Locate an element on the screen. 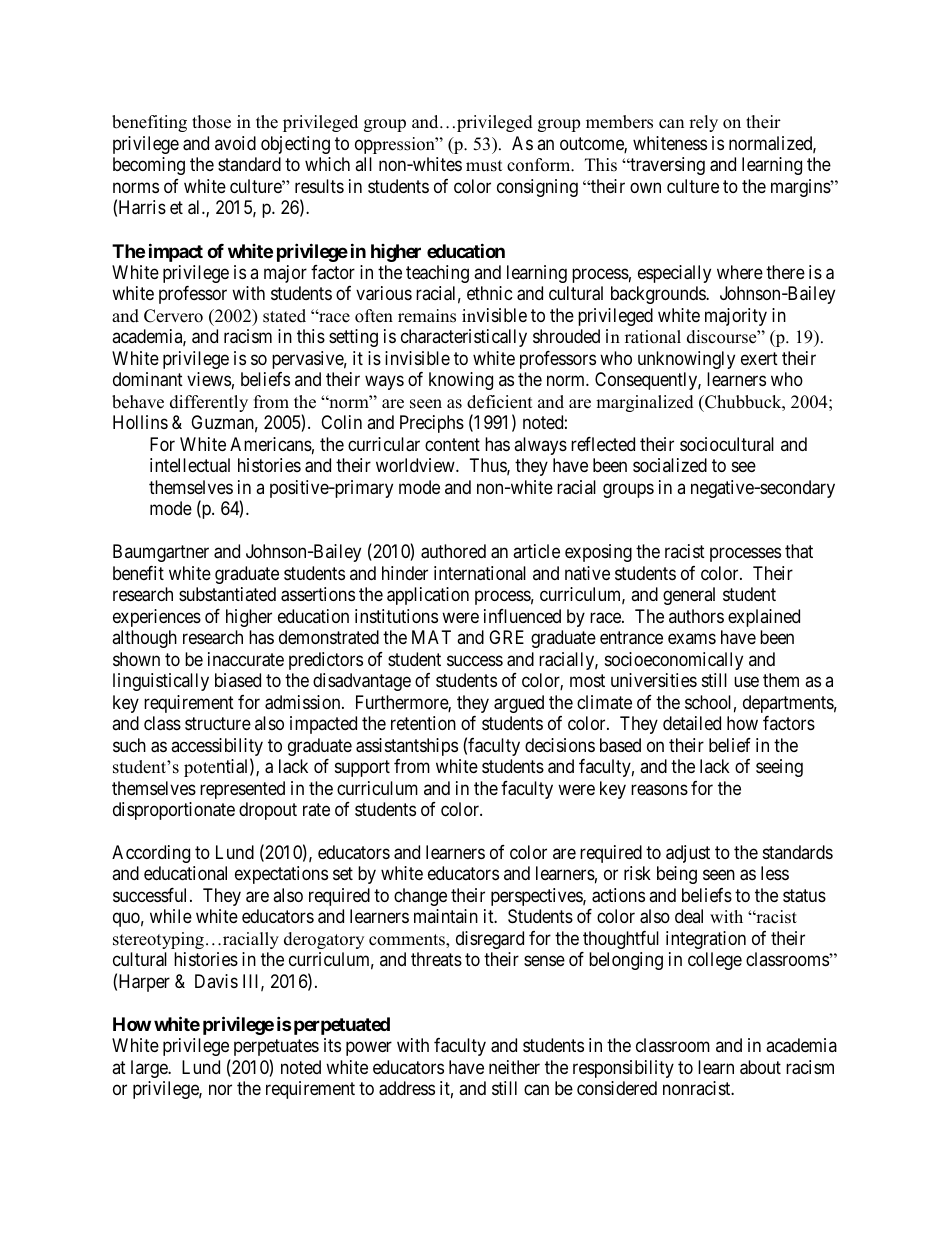 The image size is (952, 1233). rely is located at coordinates (703, 123).
